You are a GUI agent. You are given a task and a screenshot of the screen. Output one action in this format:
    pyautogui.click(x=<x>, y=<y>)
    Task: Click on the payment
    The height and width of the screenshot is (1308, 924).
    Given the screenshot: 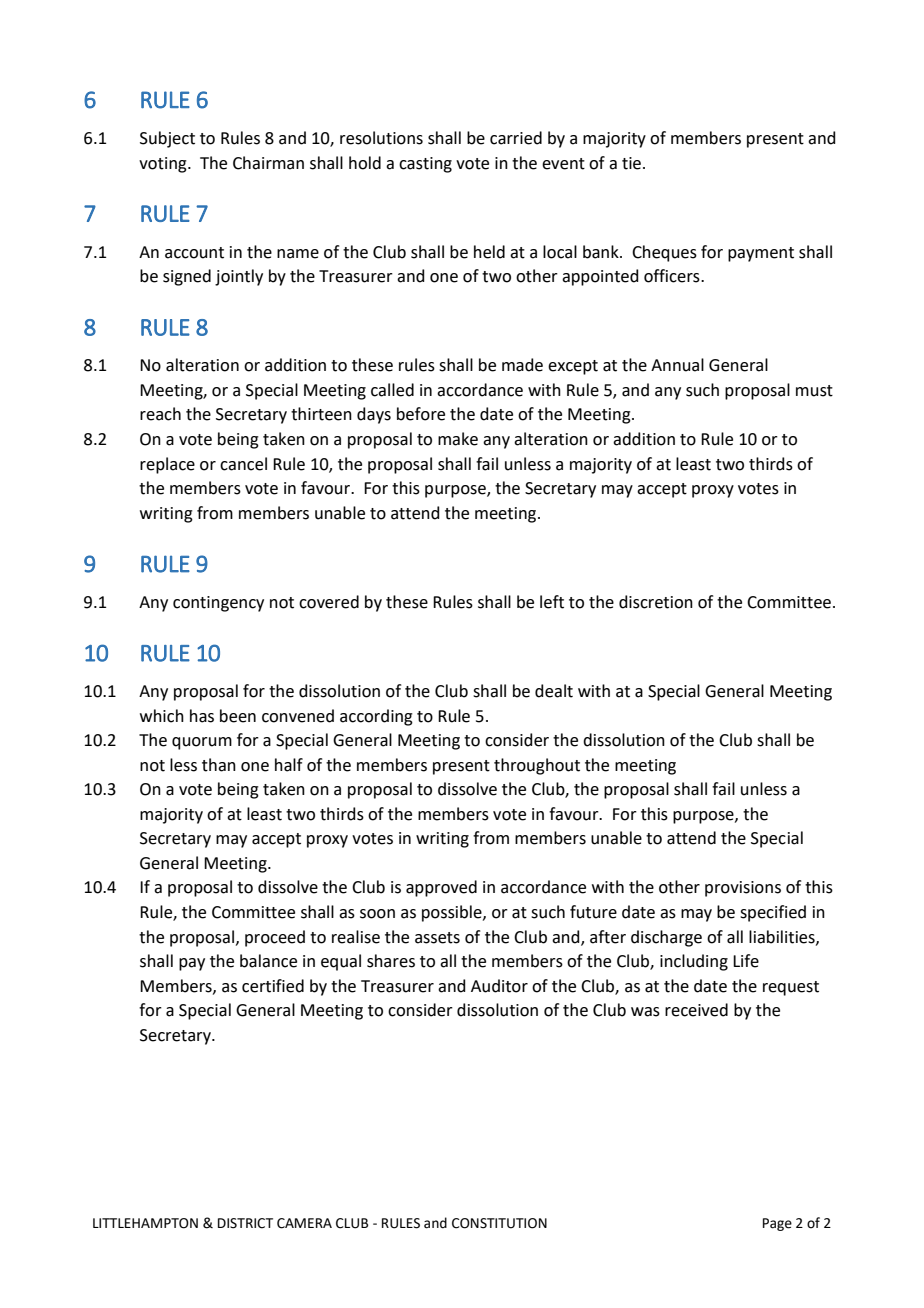 What is the action you would take?
    pyautogui.click(x=761, y=254)
